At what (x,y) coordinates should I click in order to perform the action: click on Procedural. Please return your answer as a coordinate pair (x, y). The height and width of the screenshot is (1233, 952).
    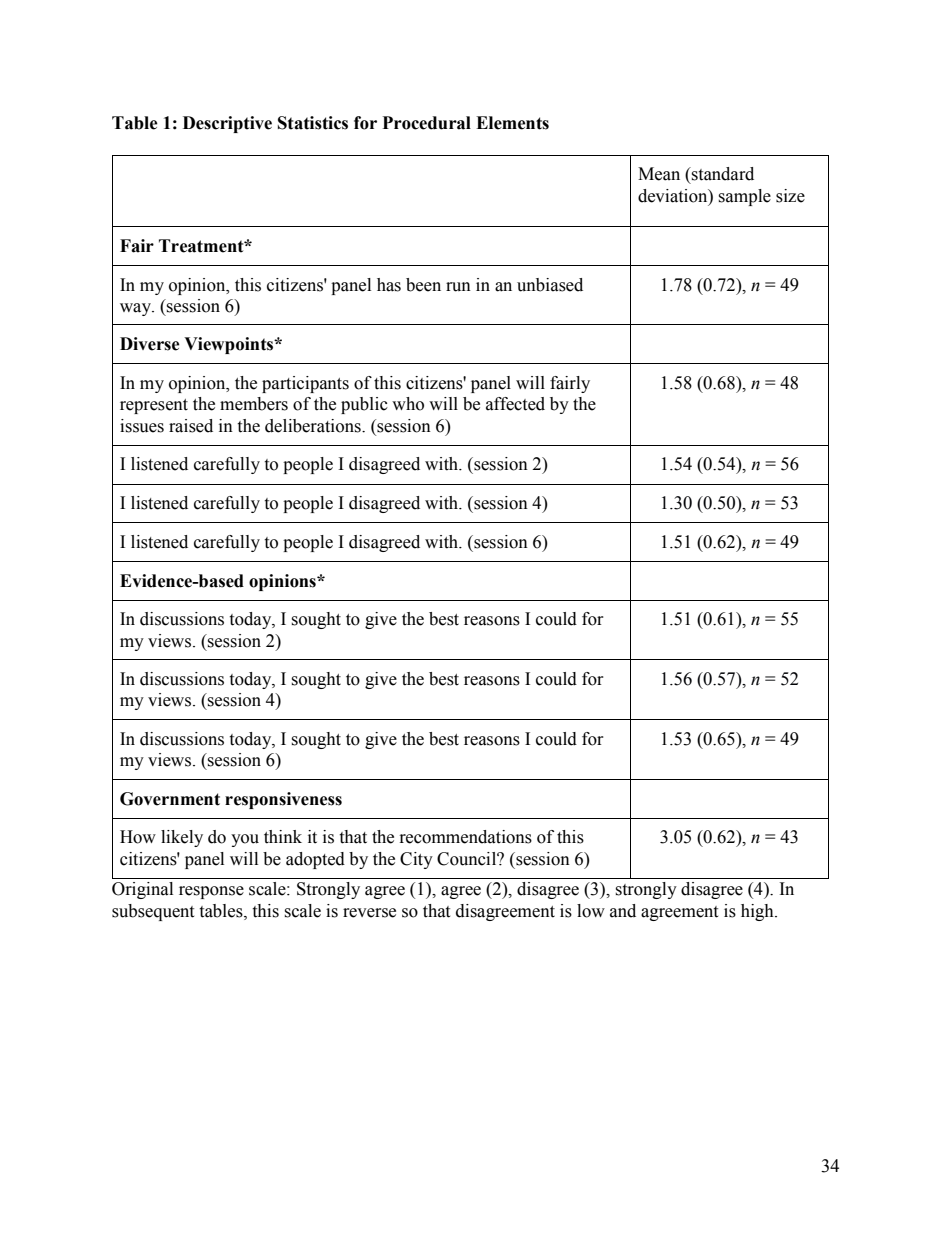
    Looking at the image, I should click on (427, 123).
